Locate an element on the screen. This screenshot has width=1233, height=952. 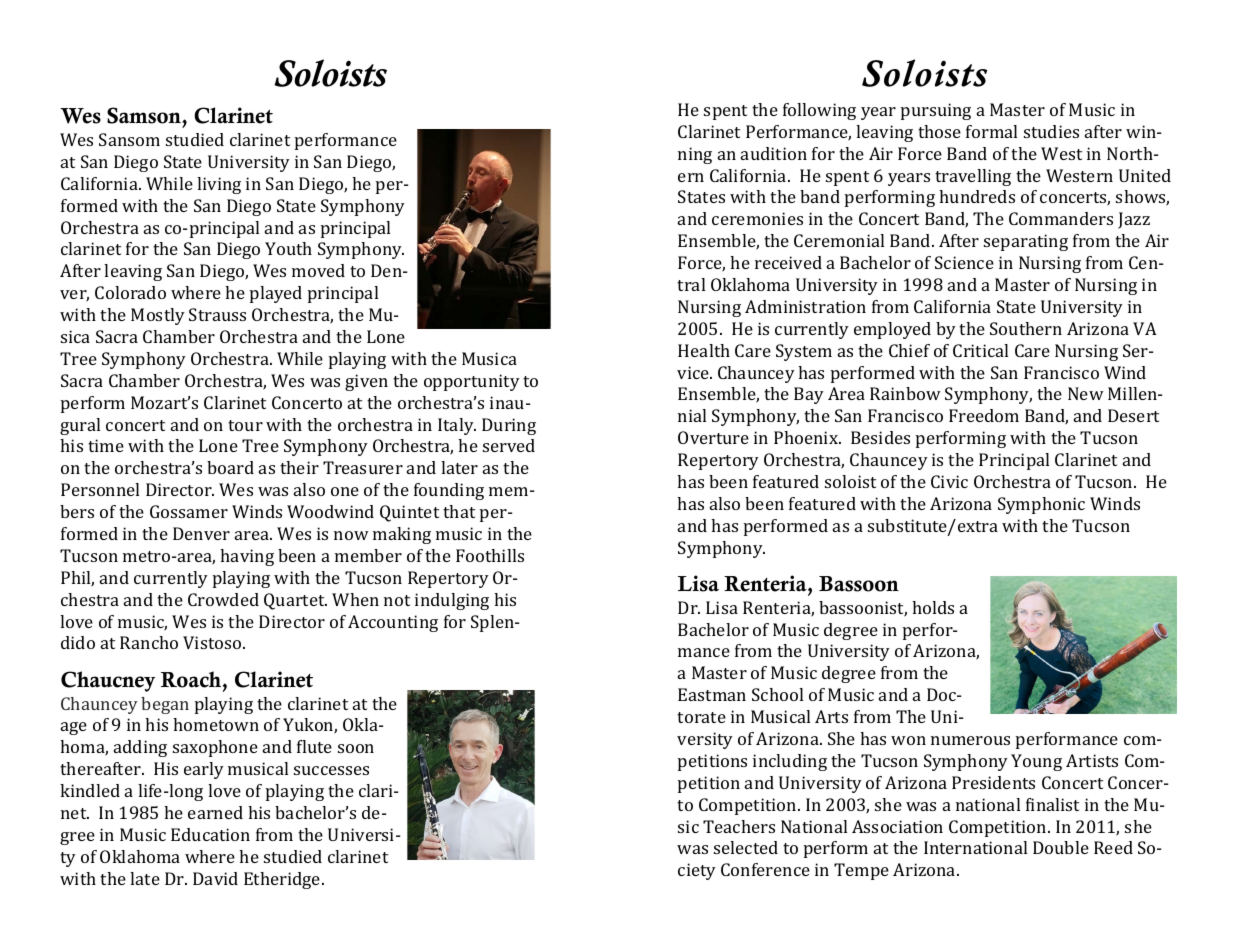
selected is located at coordinates (746, 847).
